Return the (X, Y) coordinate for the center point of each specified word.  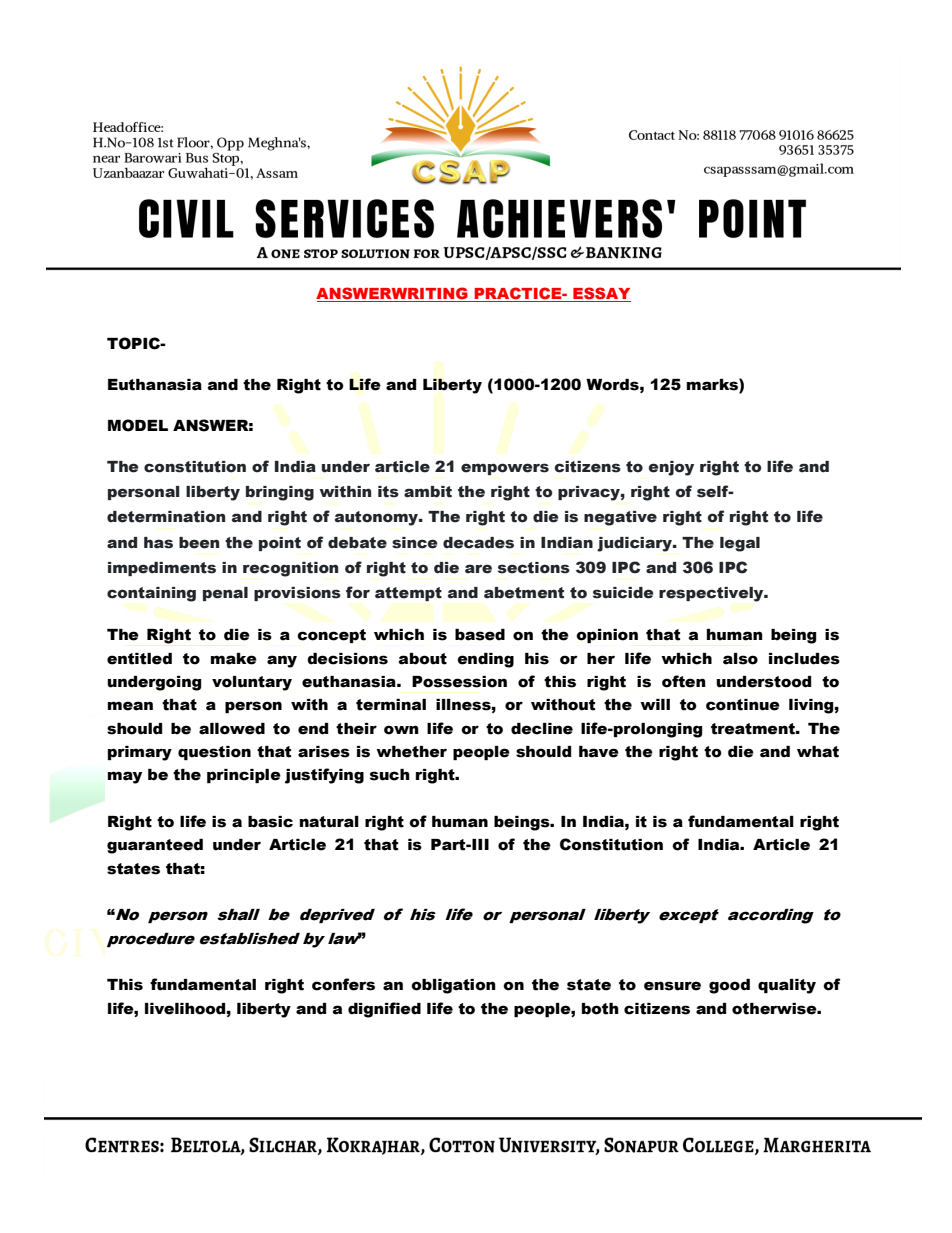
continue (743, 705)
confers (343, 984)
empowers (505, 469)
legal (740, 544)
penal (225, 594)
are (478, 569)
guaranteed (155, 846)
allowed (232, 729)
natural (329, 822)
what (818, 752)
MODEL (138, 425)
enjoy (671, 468)
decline (542, 729)
